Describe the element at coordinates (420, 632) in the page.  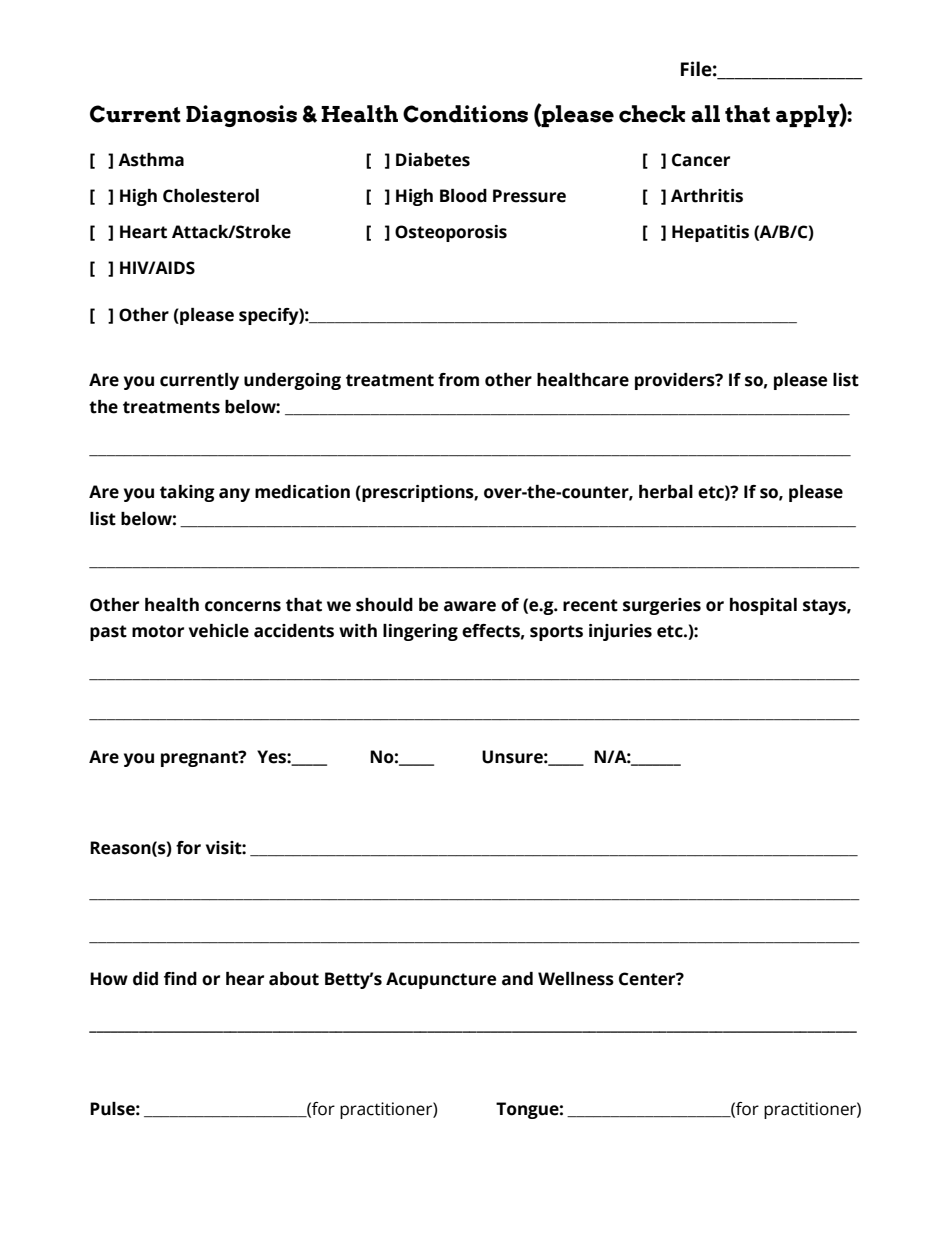
I see `lingering` at that location.
